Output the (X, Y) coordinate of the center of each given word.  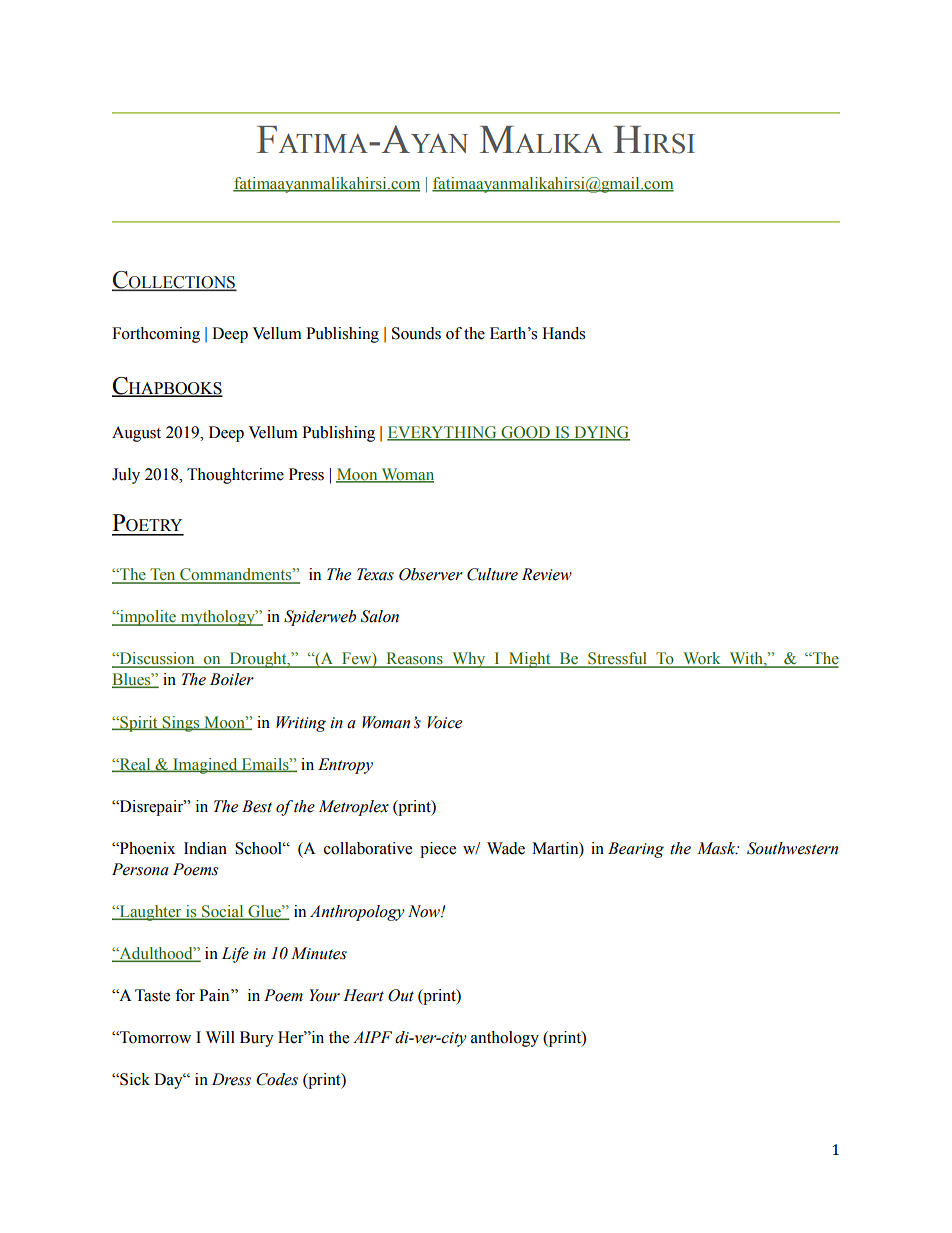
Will (220, 1037)
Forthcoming (156, 335)
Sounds (416, 333)
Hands (563, 333)
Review (547, 574)
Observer (431, 574)
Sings (181, 724)
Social (223, 912)
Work (702, 659)
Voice (445, 722)
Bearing (636, 850)
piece (438, 850)
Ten (163, 575)
